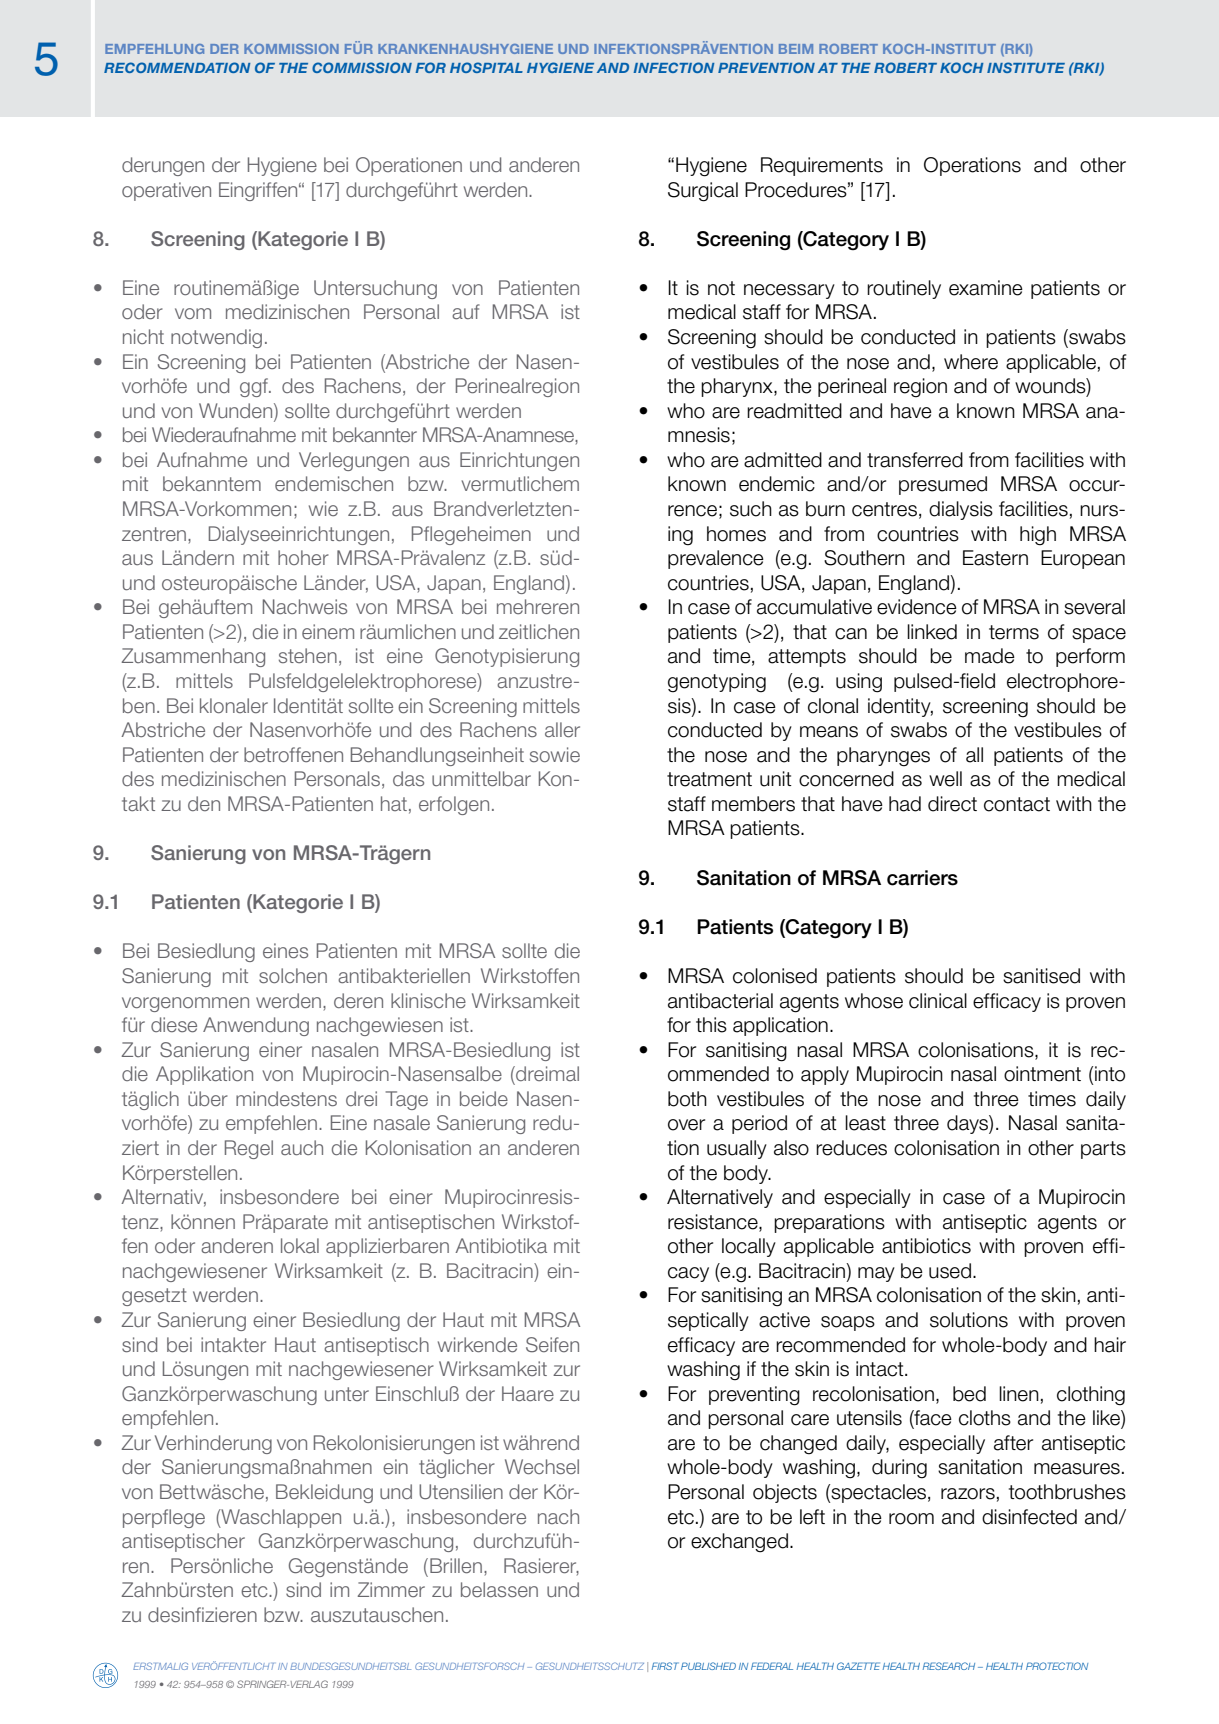 The image size is (1219, 1724). I want to click on prevalence, so click(716, 559).
